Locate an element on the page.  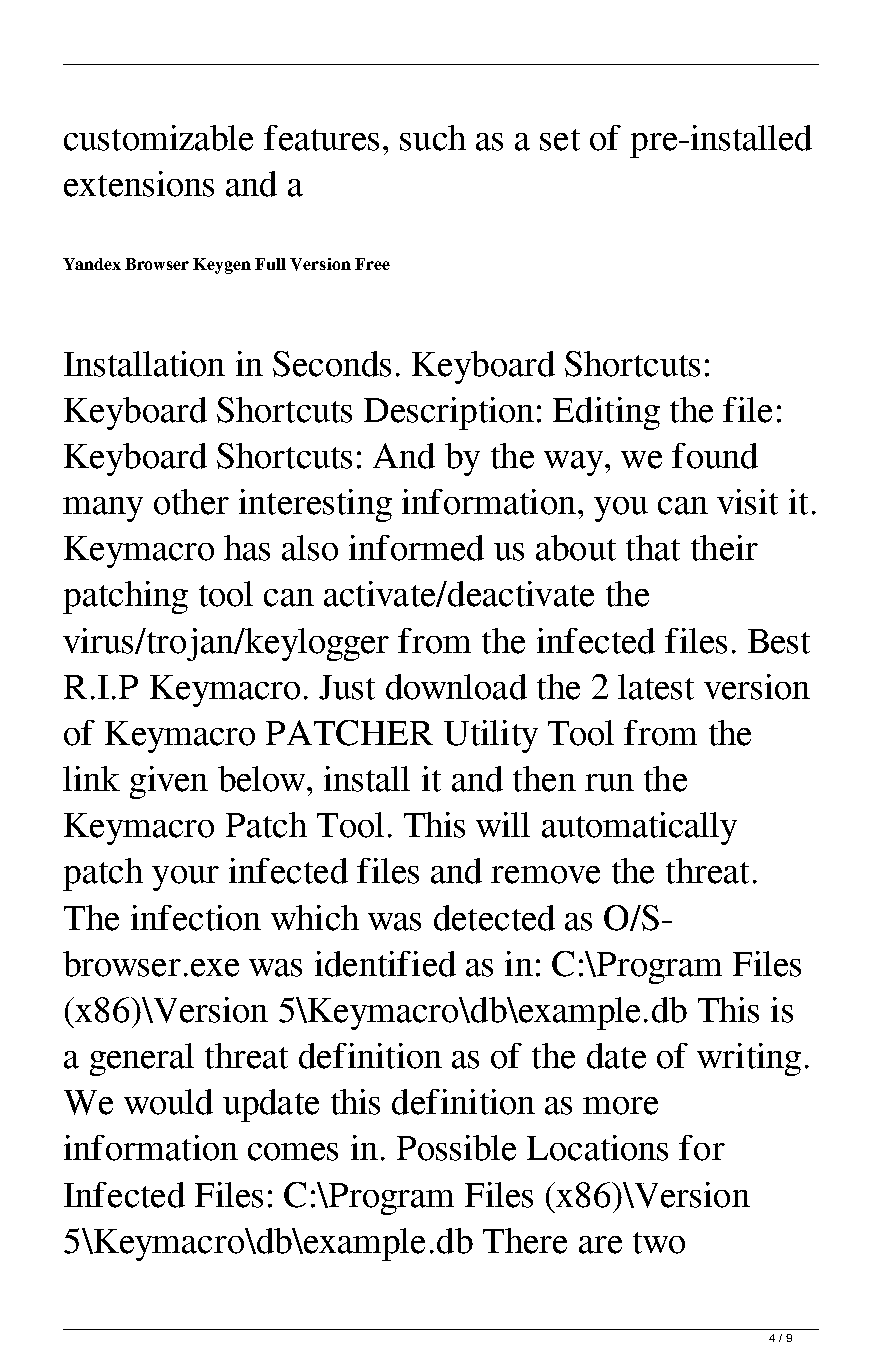
download is located at coordinates (456, 687).
